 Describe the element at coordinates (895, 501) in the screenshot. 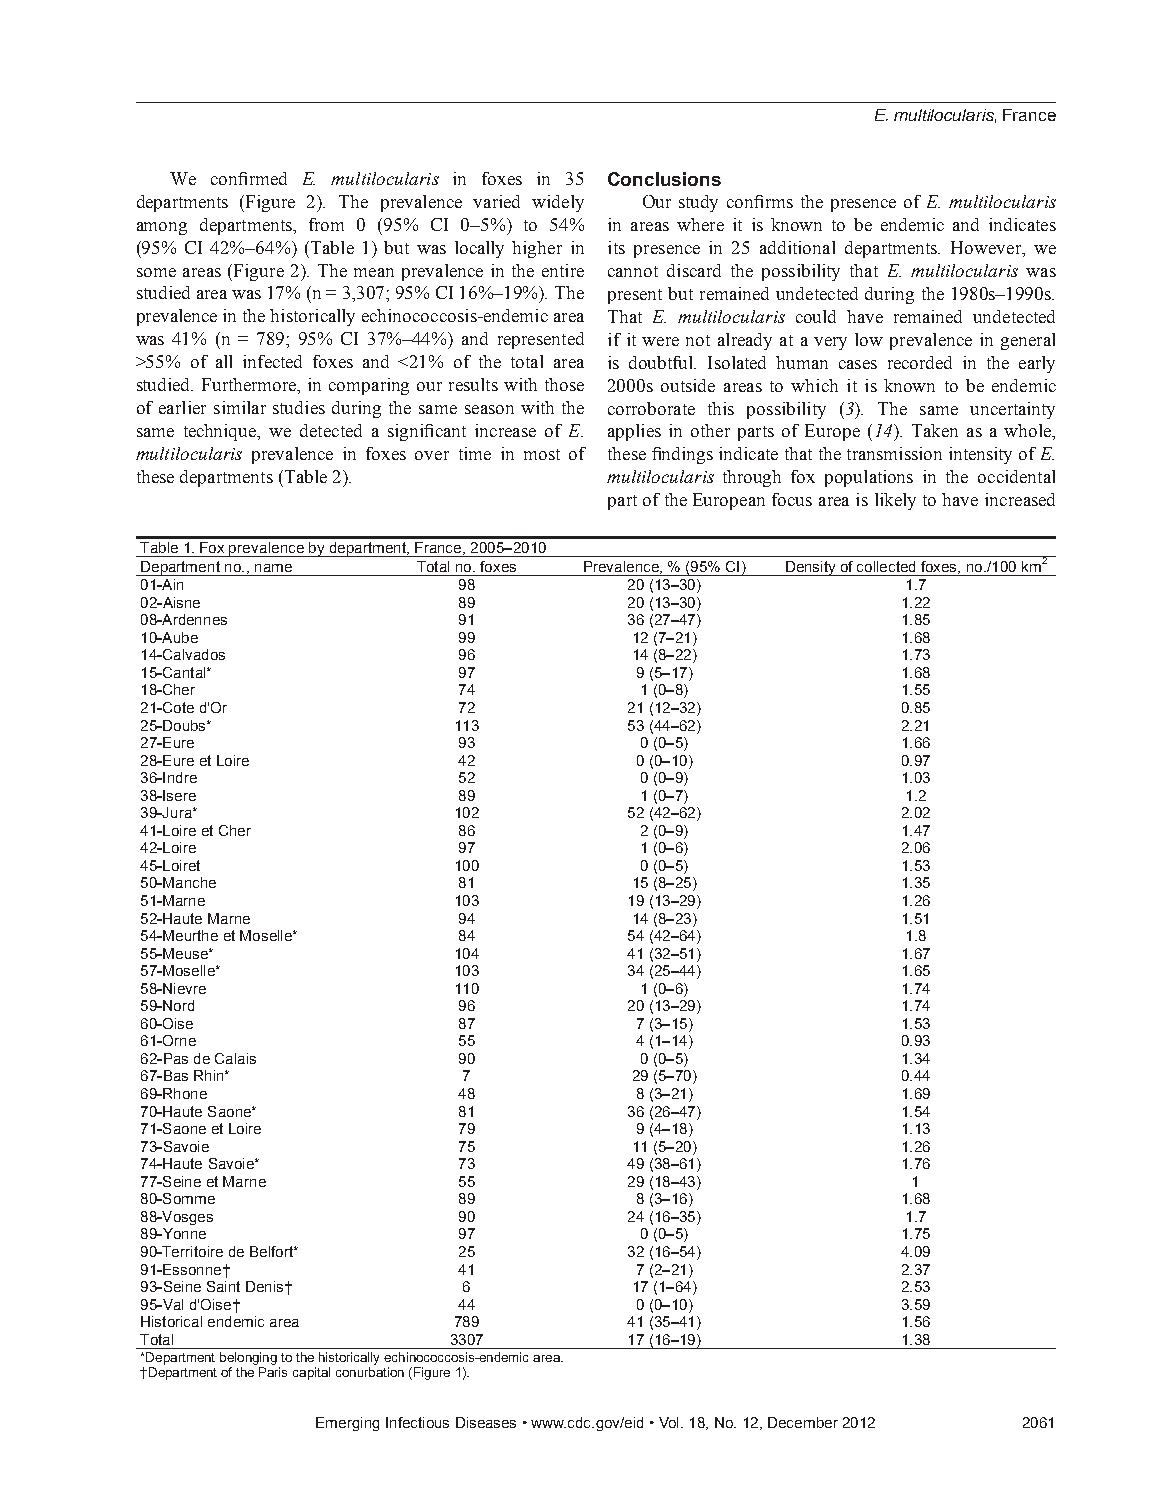

I see `likely` at that location.
